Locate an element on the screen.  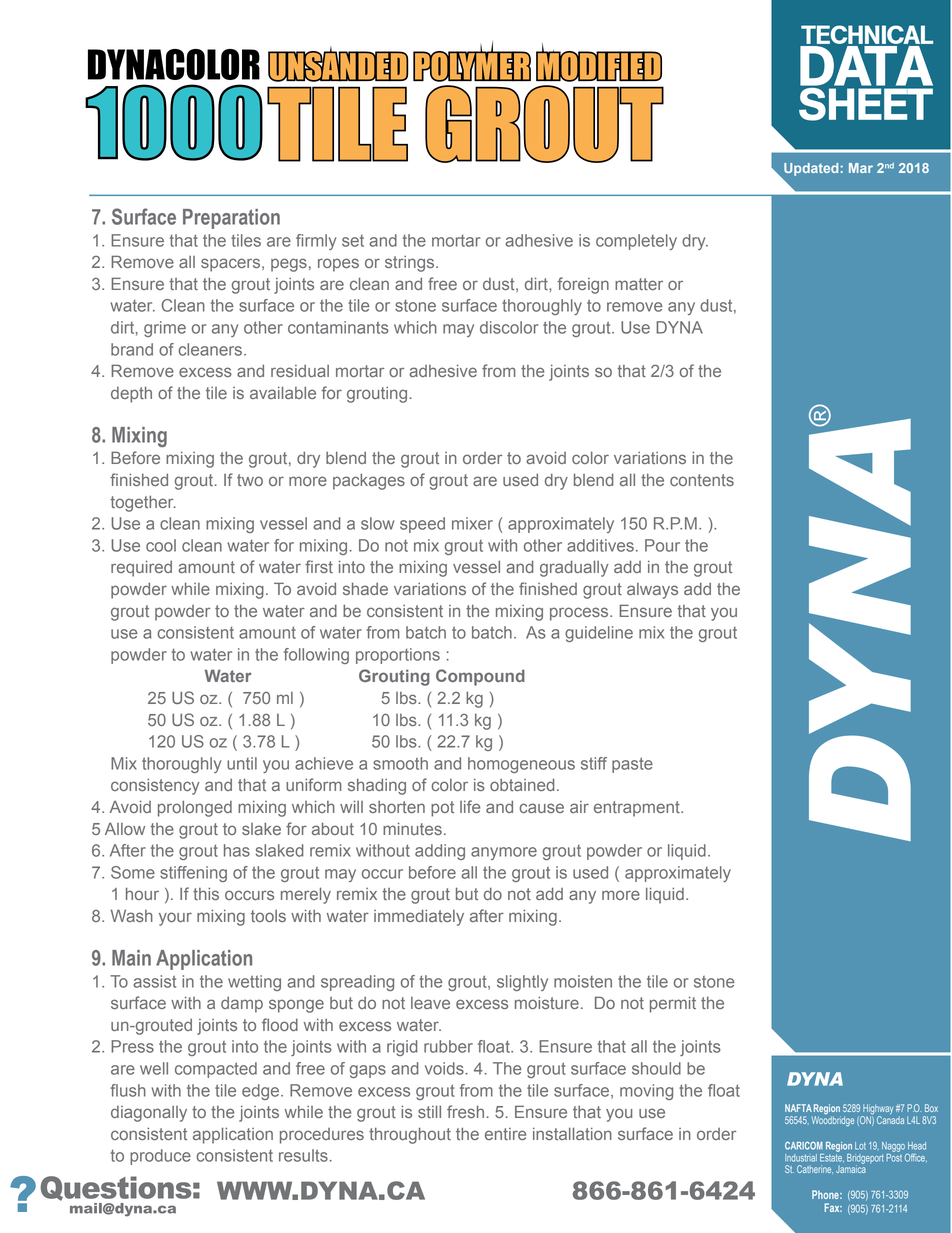
Compound is located at coordinates (480, 677).
